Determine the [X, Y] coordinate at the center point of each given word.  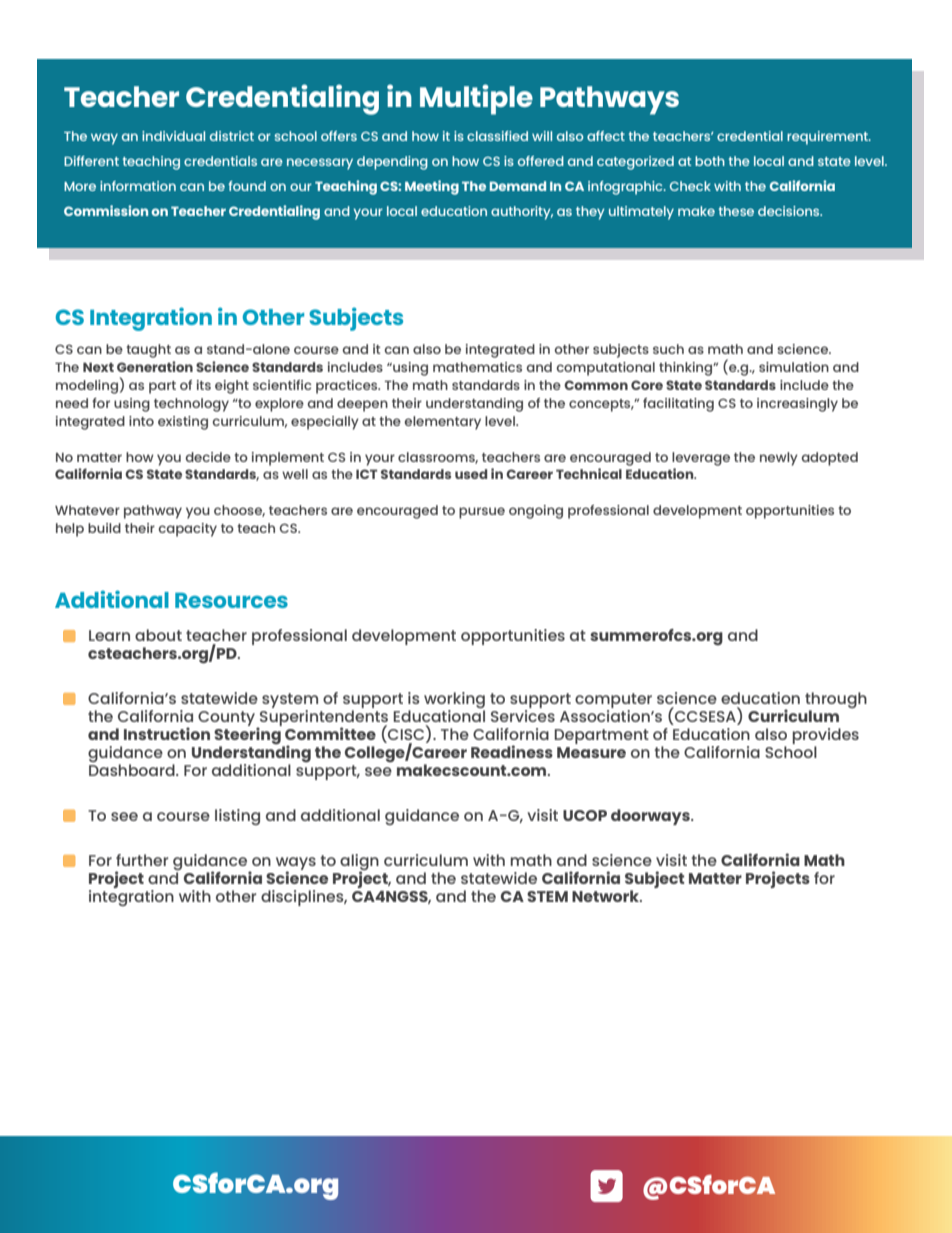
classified [497, 136]
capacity [187, 530]
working [454, 701]
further [142, 860]
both [710, 161]
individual [173, 136]
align [359, 863]
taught [148, 351]
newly [779, 459]
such [668, 349]
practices [348, 387]
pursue [482, 513]
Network [607, 896]
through [836, 701]
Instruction [167, 733]
